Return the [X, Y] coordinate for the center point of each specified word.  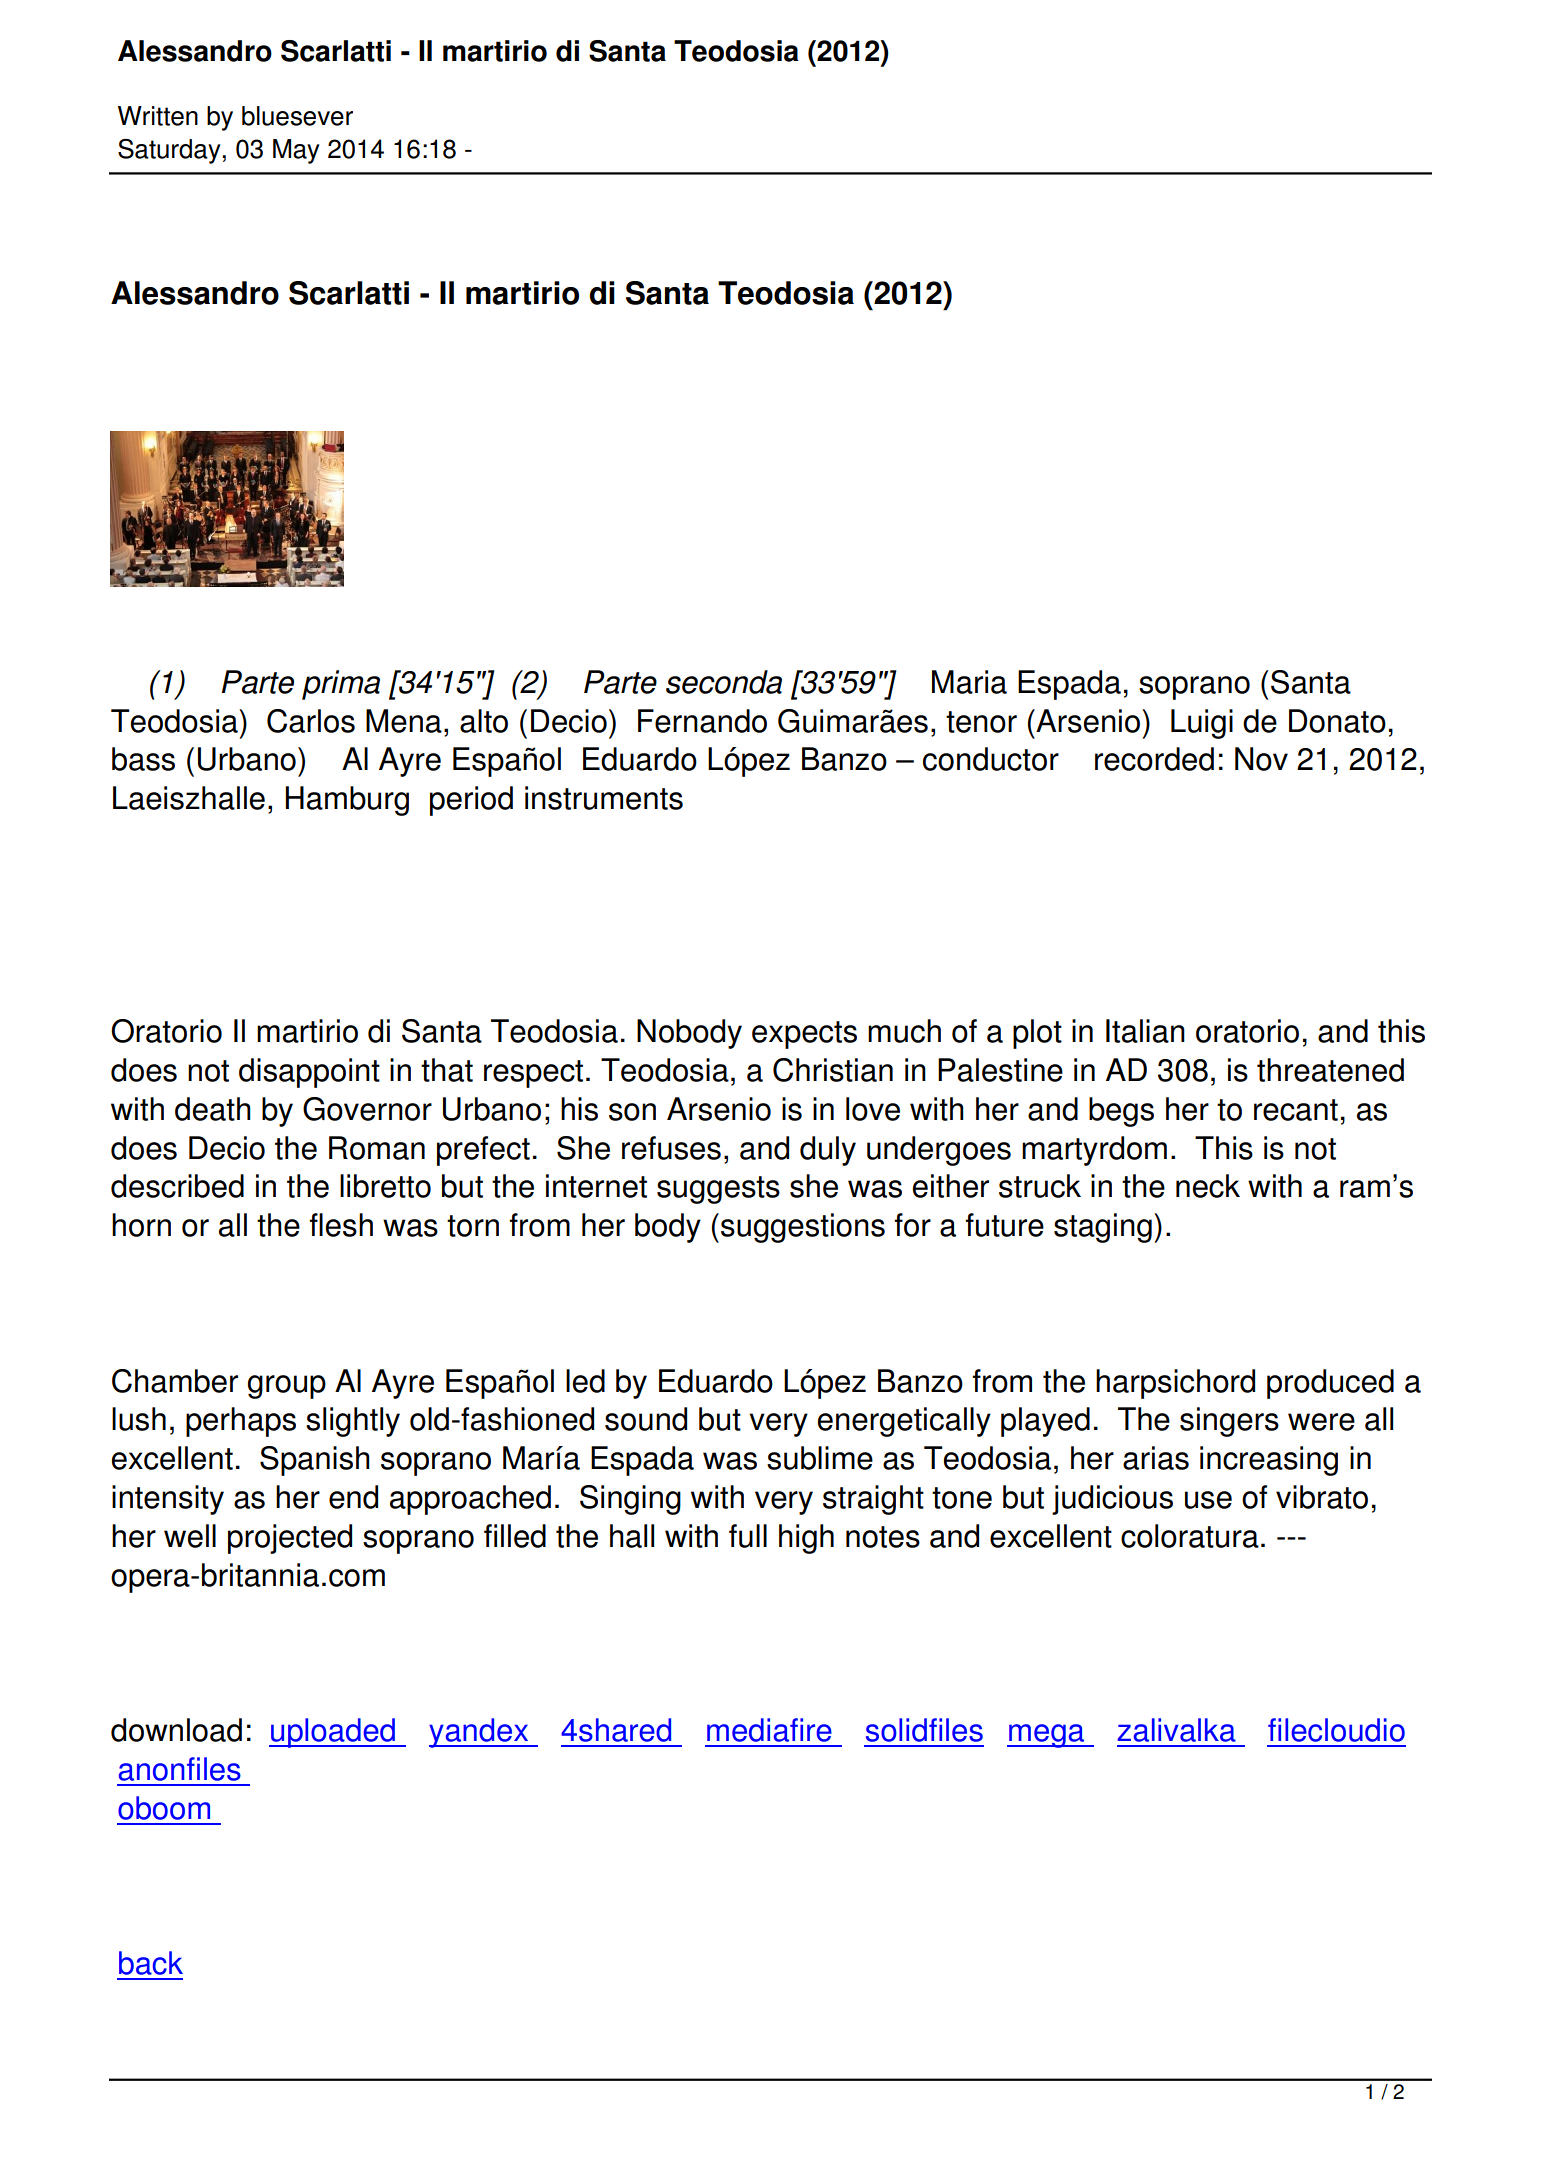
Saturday [170, 151]
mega [1047, 1736]
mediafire [769, 1730]
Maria [969, 682]
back [151, 1963]
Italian [1145, 1031]
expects [804, 1035]
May [296, 151]
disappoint [309, 1073]
